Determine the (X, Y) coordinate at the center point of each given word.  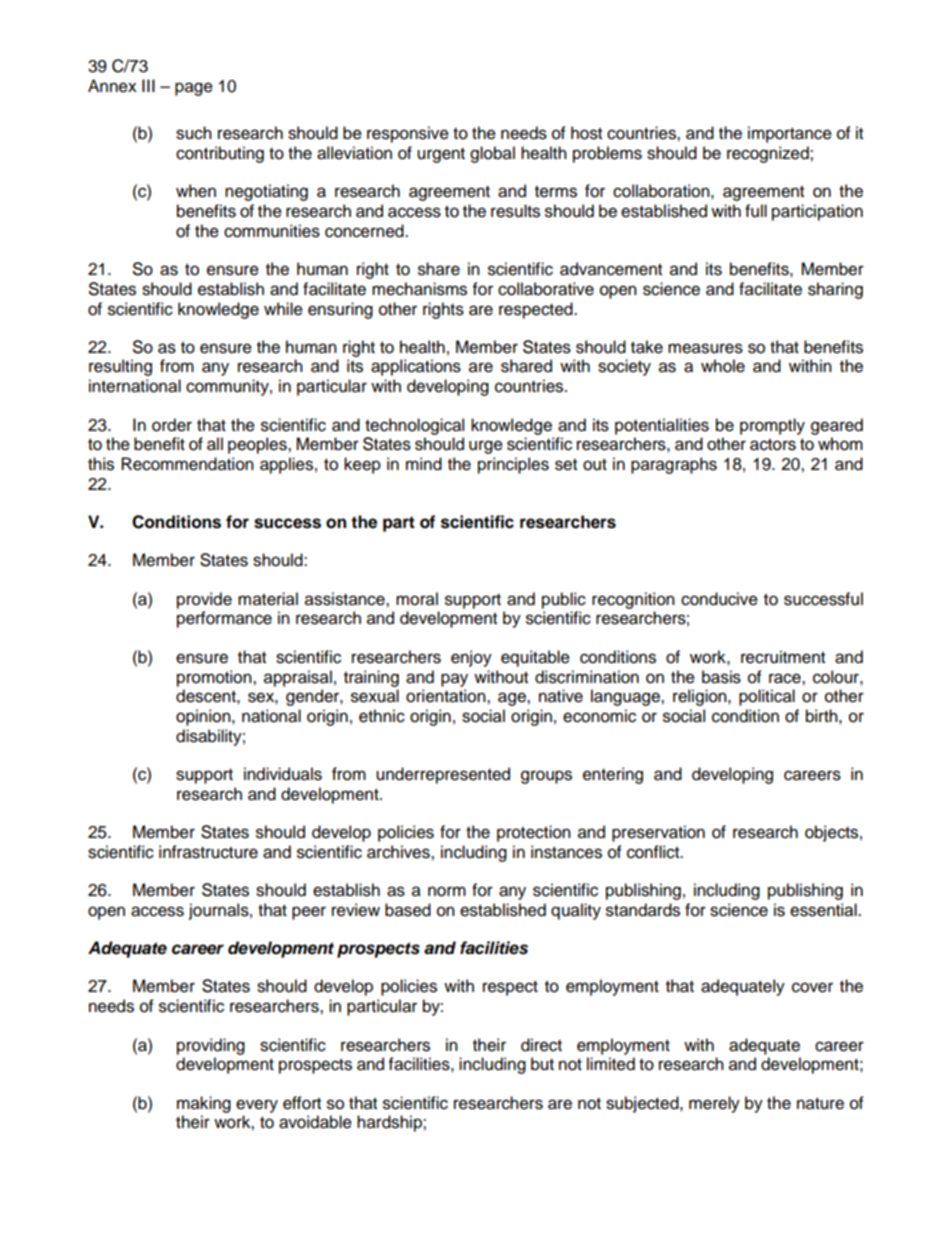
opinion (204, 717)
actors (773, 445)
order (172, 425)
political (767, 697)
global (492, 154)
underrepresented (443, 775)
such (194, 133)
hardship (390, 1123)
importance (790, 134)
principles (513, 465)
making (204, 1104)
